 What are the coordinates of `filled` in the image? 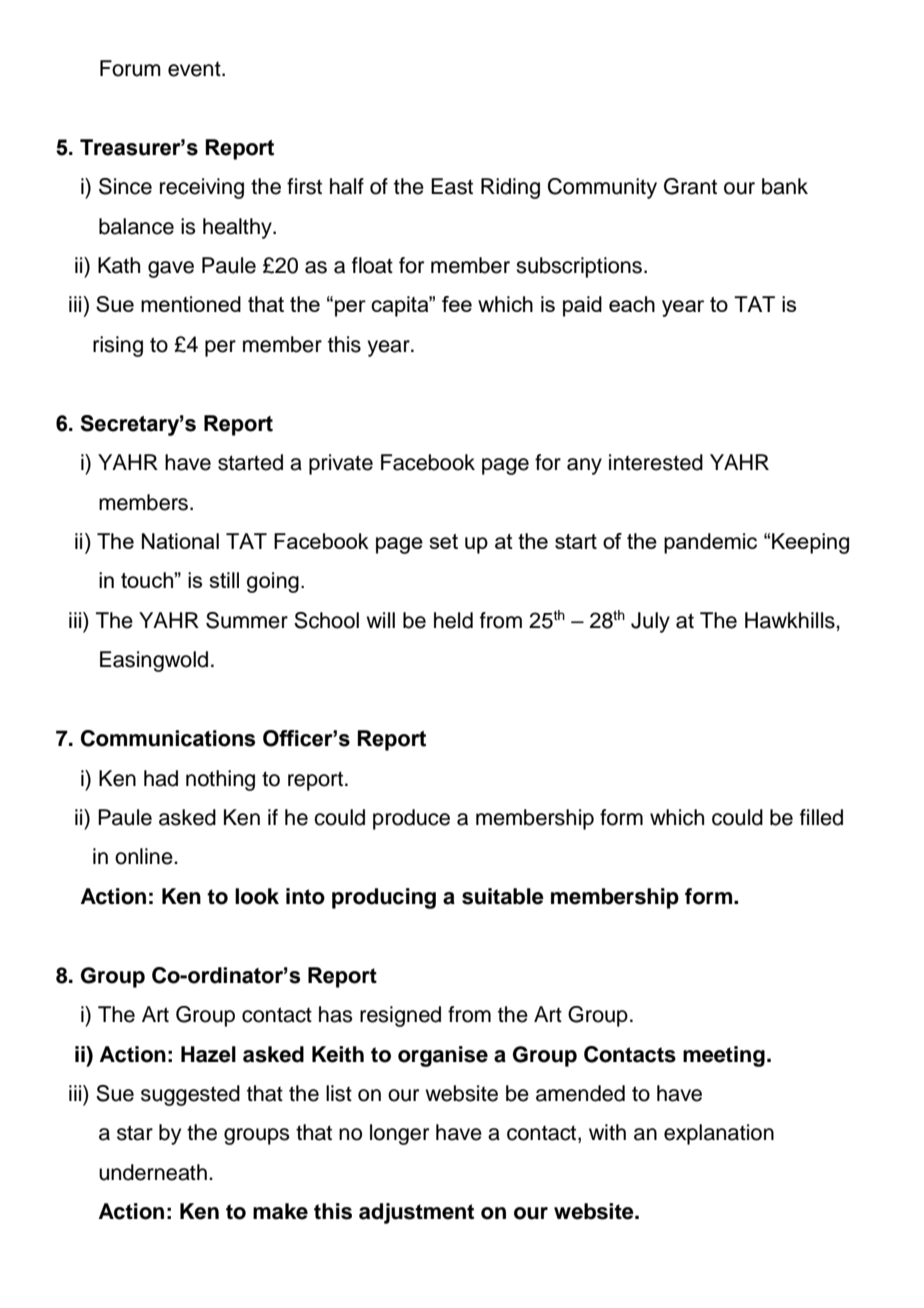 It's located at (821, 817).
